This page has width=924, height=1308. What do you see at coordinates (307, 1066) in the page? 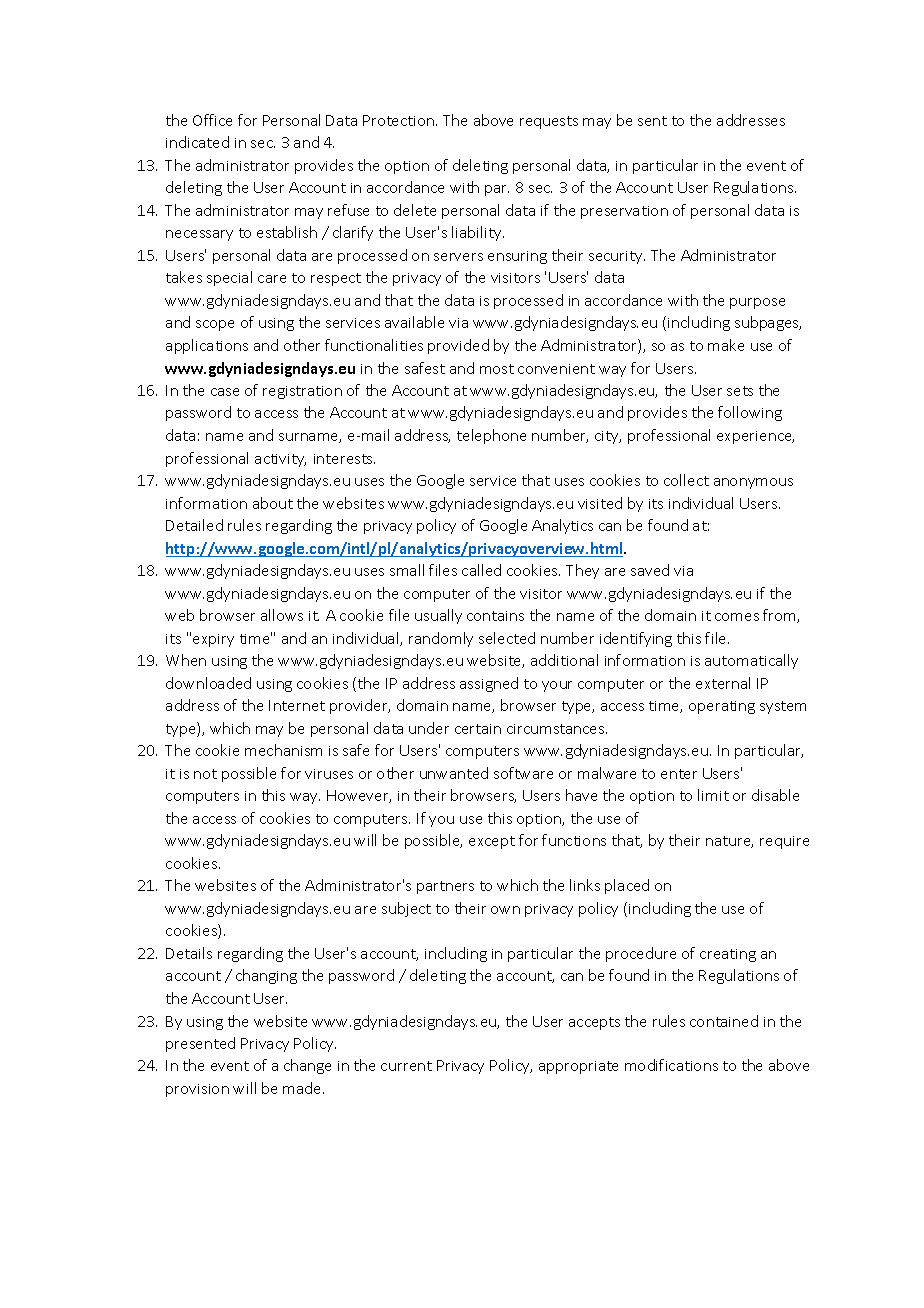
I see `change` at bounding box center [307, 1066].
